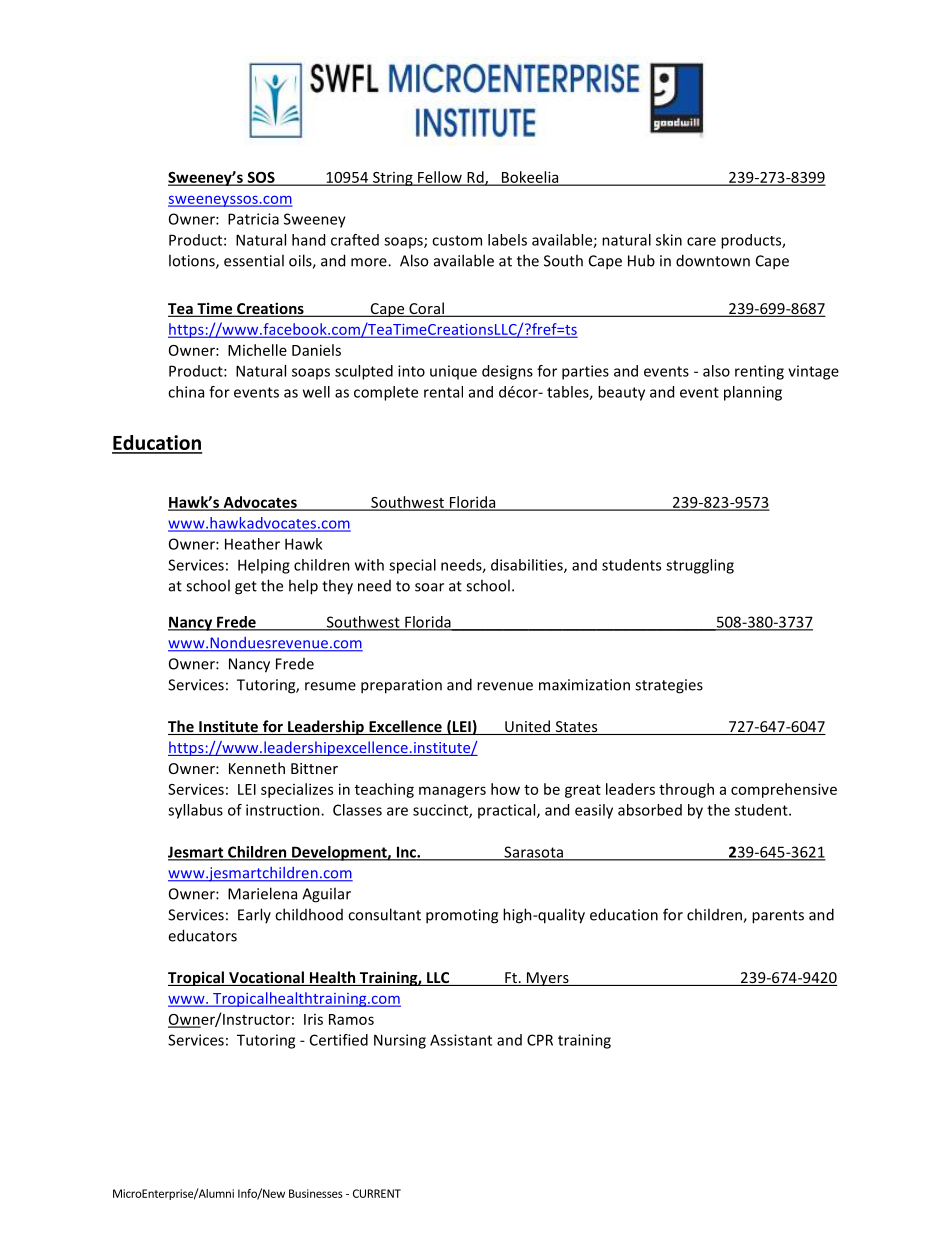 The height and width of the screenshot is (1233, 952). What do you see at coordinates (316, 1193) in the screenshot?
I see `Businesses` at bounding box center [316, 1193].
